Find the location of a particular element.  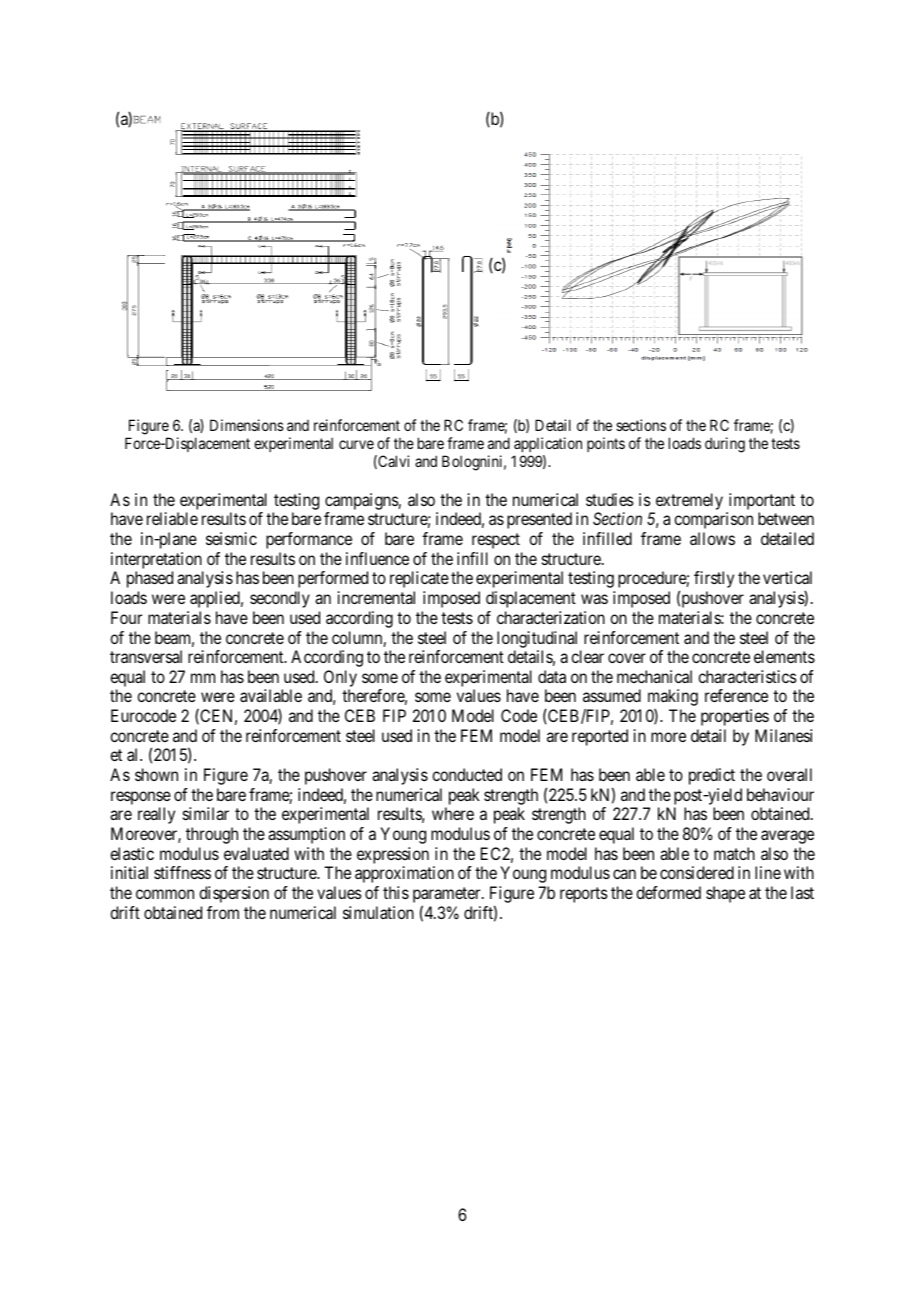

transversal is located at coordinates (146, 656).
